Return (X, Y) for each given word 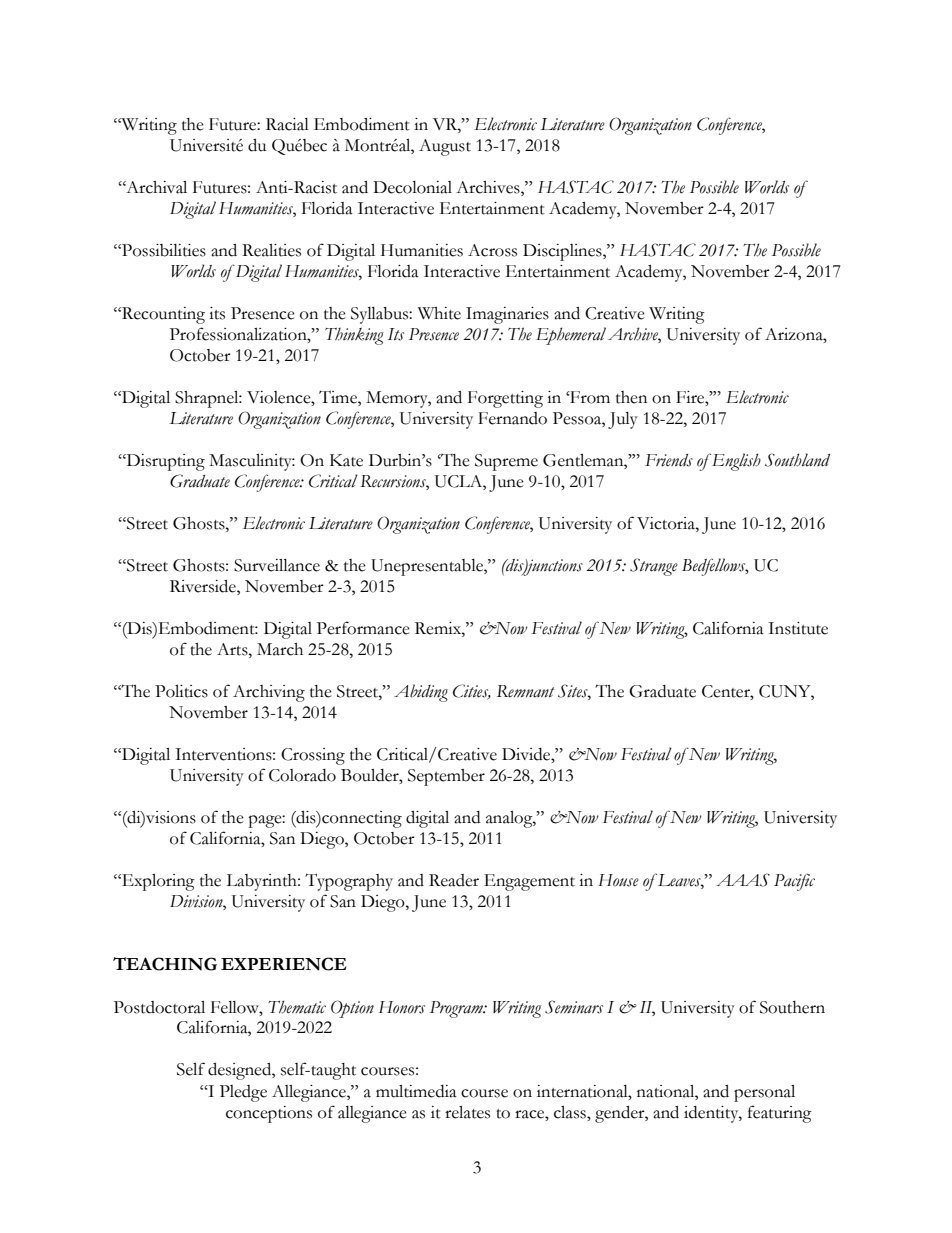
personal (764, 1093)
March (280, 649)
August (445, 147)
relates (467, 1112)
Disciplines (563, 252)
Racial (287, 124)
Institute (798, 628)
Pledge (243, 1093)
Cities (472, 692)
